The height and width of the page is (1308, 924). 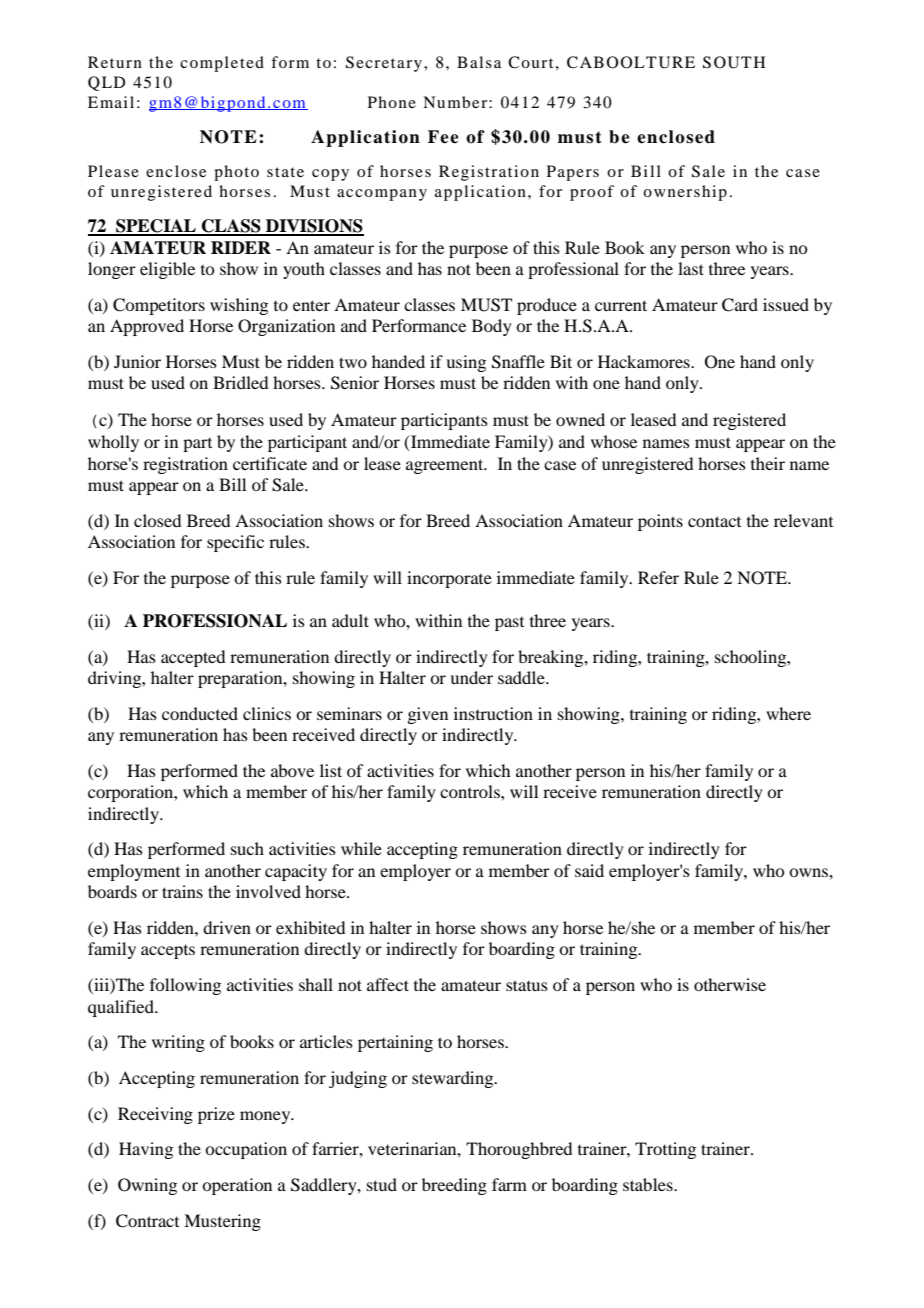 What do you see at coordinates (388, 984) in the page?
I see `affect` at bounding box center [388, 984].
